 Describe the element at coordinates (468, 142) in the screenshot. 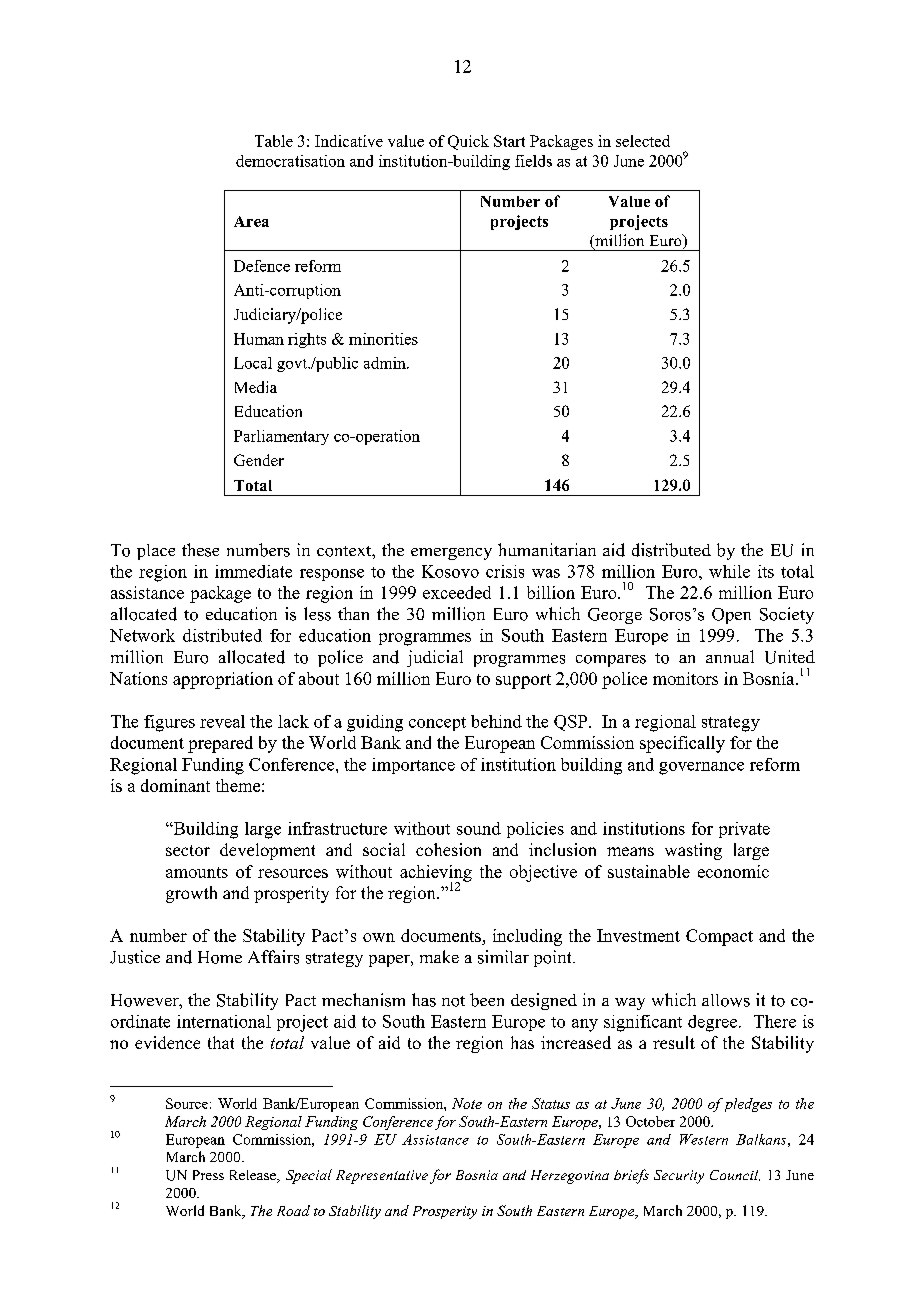

I see `Quick` at that location.
